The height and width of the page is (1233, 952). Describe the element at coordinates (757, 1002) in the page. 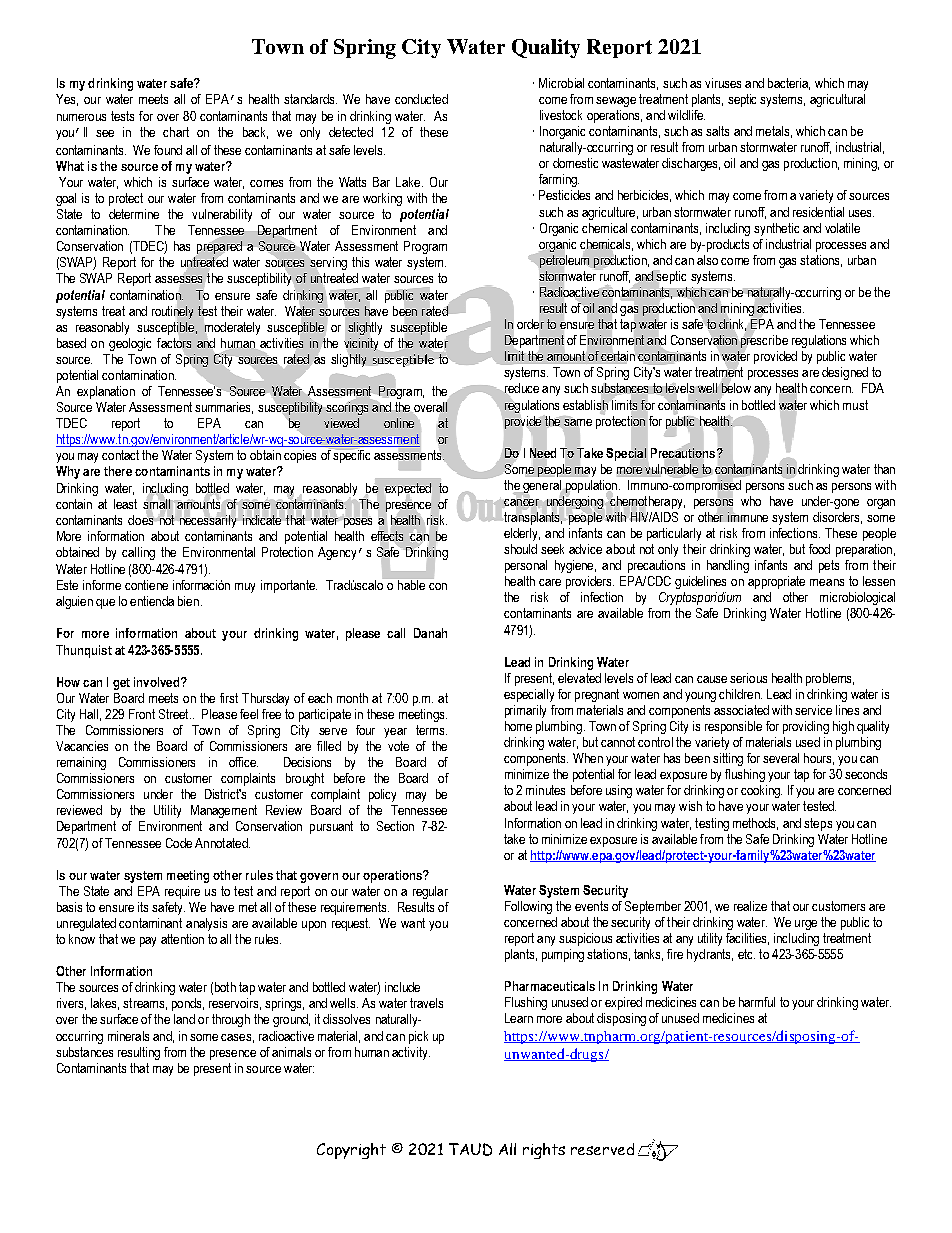

I see `harmful` at that location.
